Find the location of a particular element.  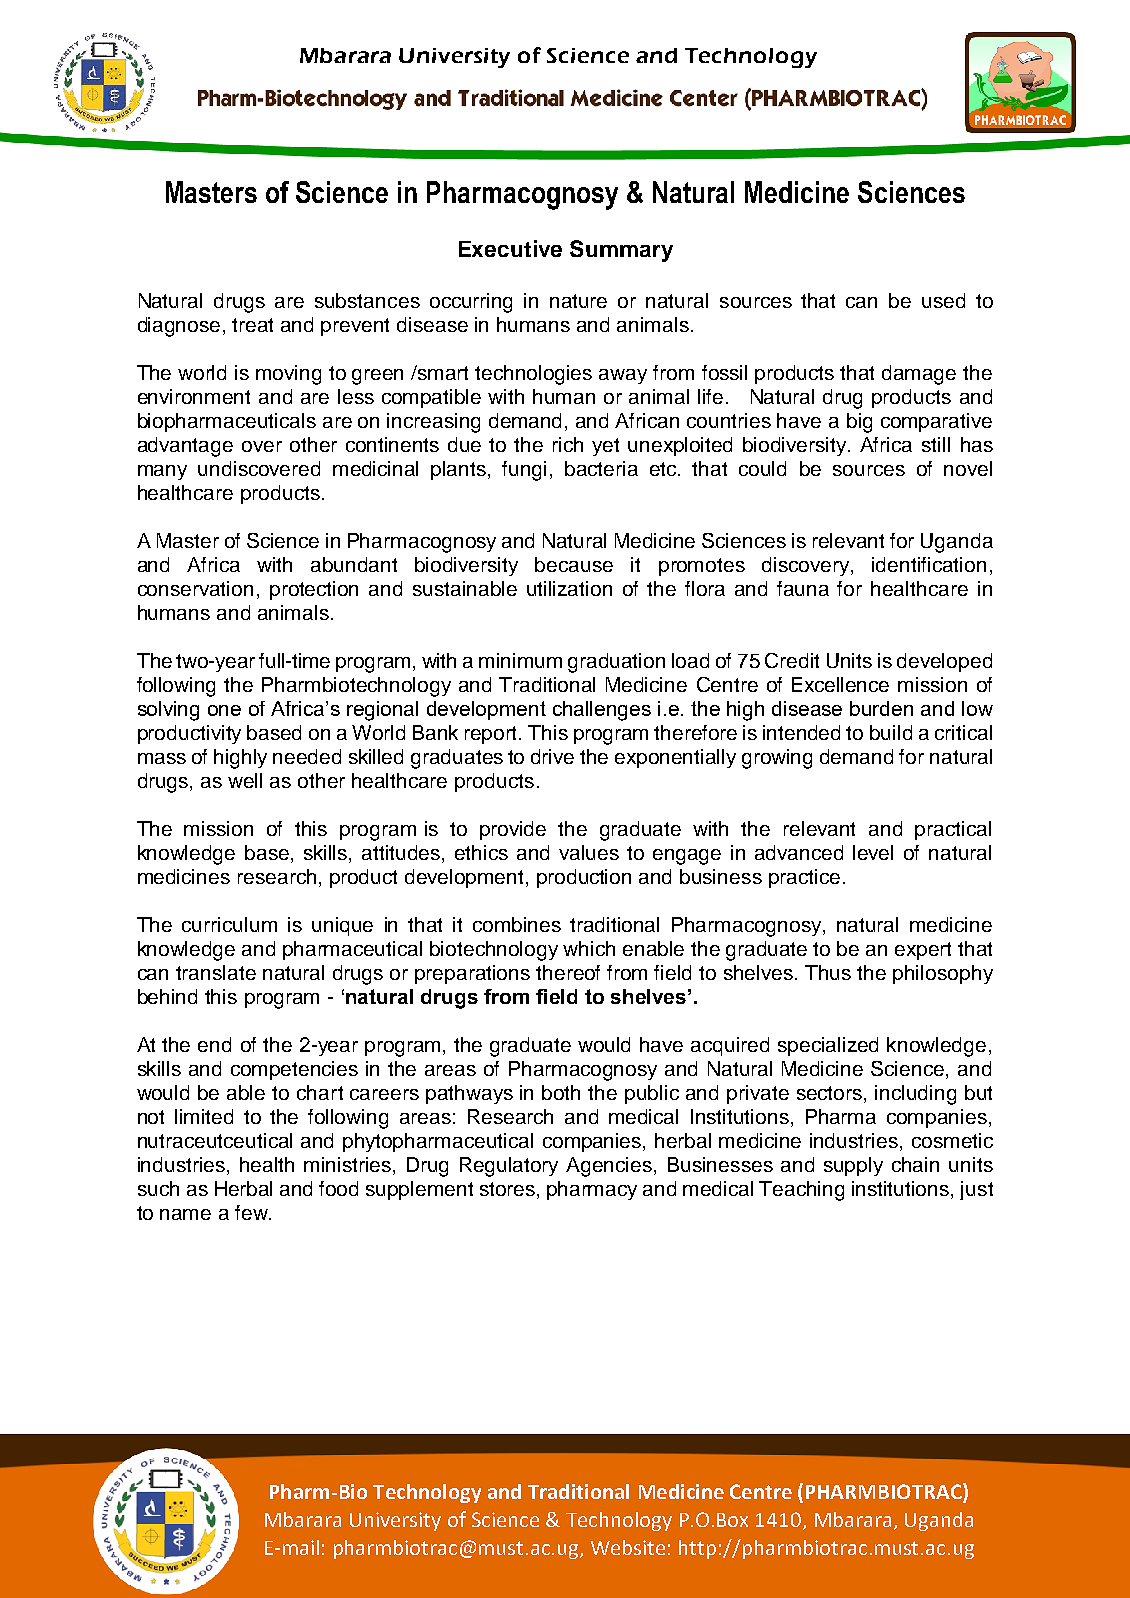

used is located at coordinates (943, 300).
